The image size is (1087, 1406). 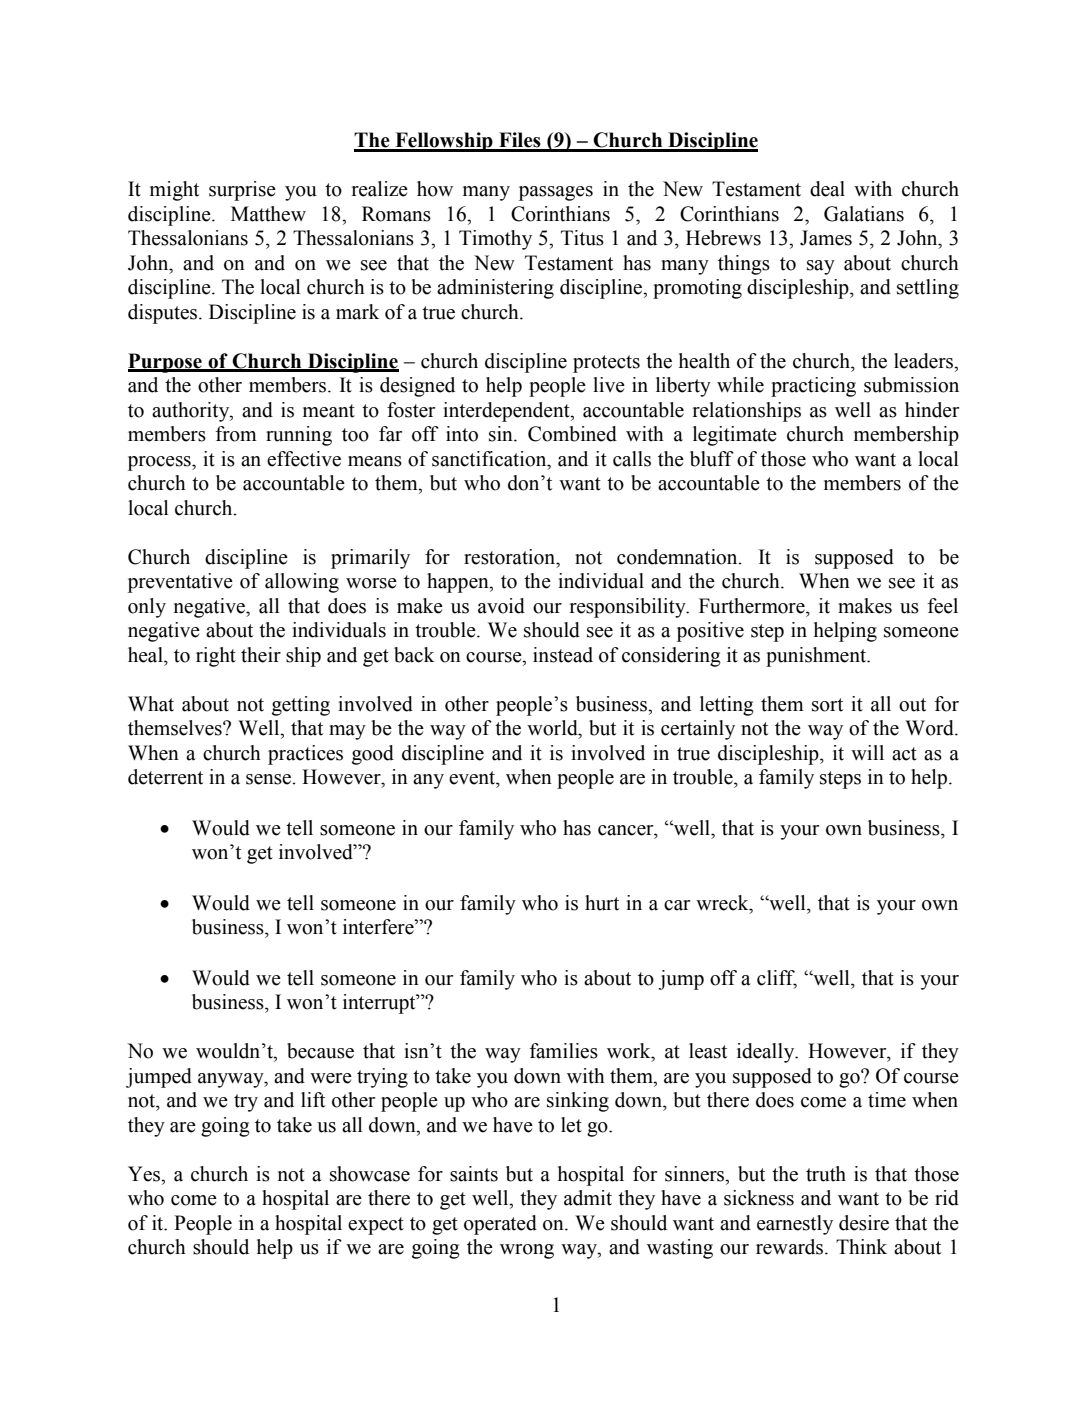 What do you see at coordinates (236, 434) in the page?
I see `from` at bounding box center [236, 434].
